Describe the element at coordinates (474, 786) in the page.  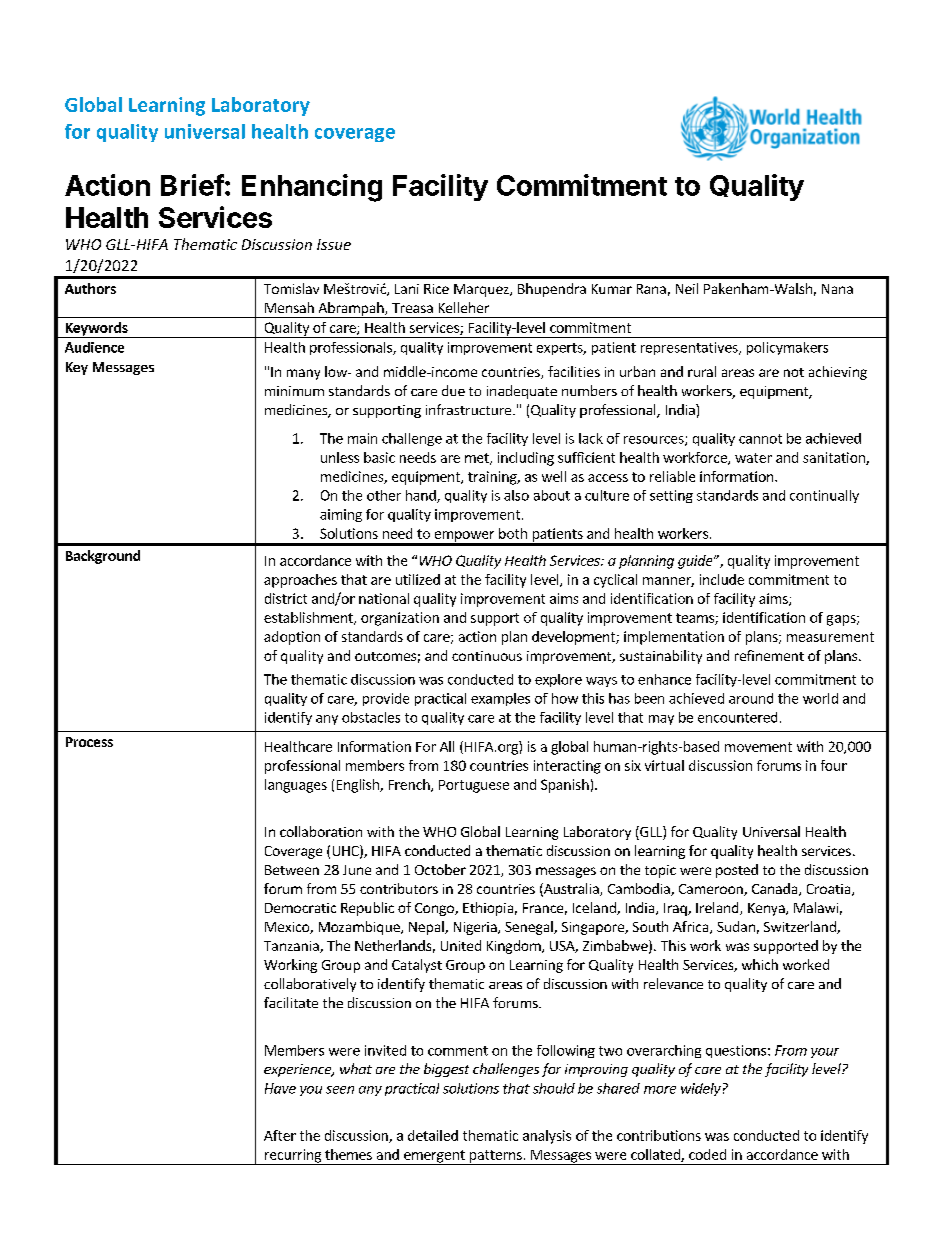
I see `Portuguese` at that location.
